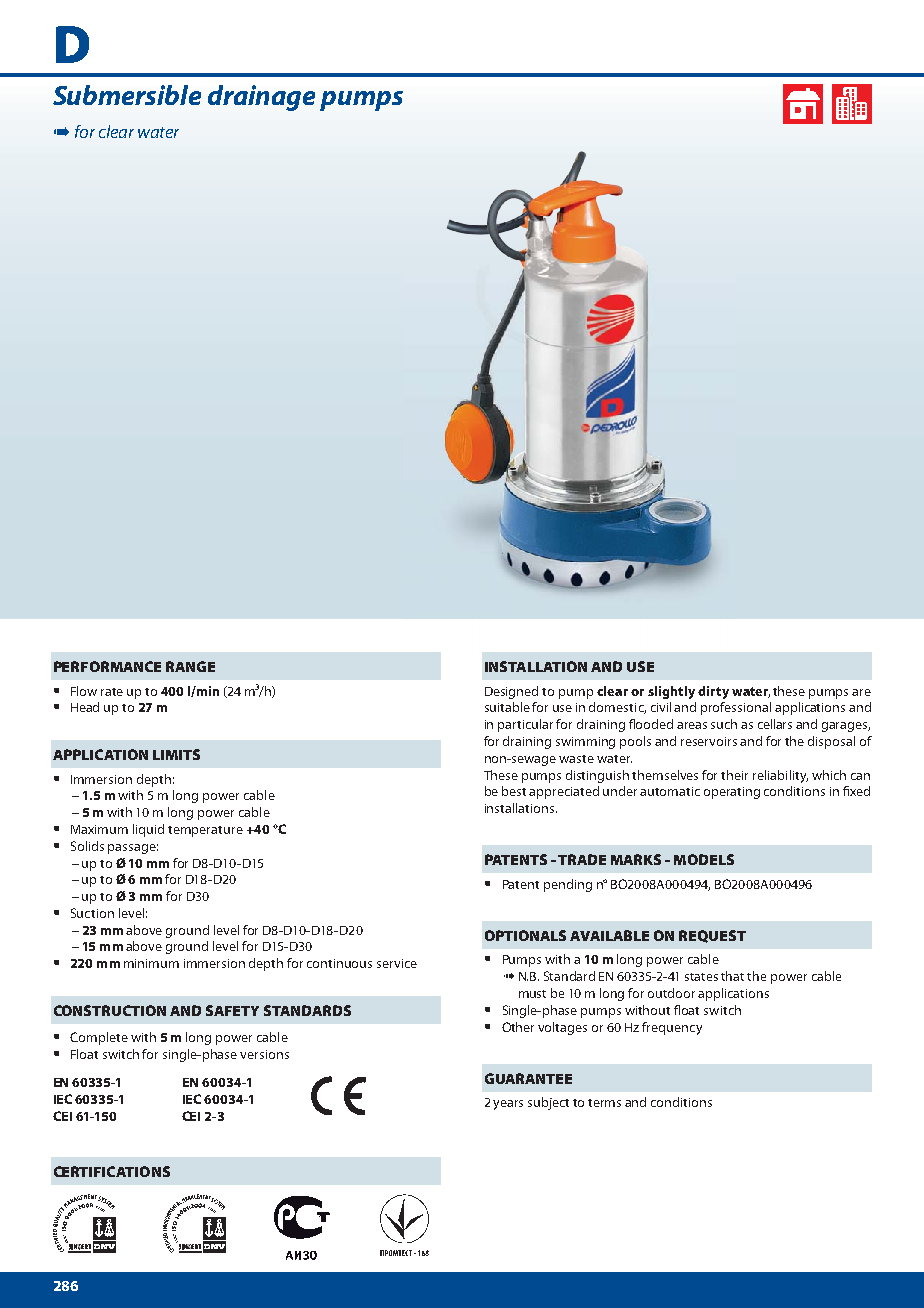 Image resolution: width=924 pixels, height=1308 pixels. Describe the element at coordinates (511, 692) in the document. I see `Designed` at that location.
